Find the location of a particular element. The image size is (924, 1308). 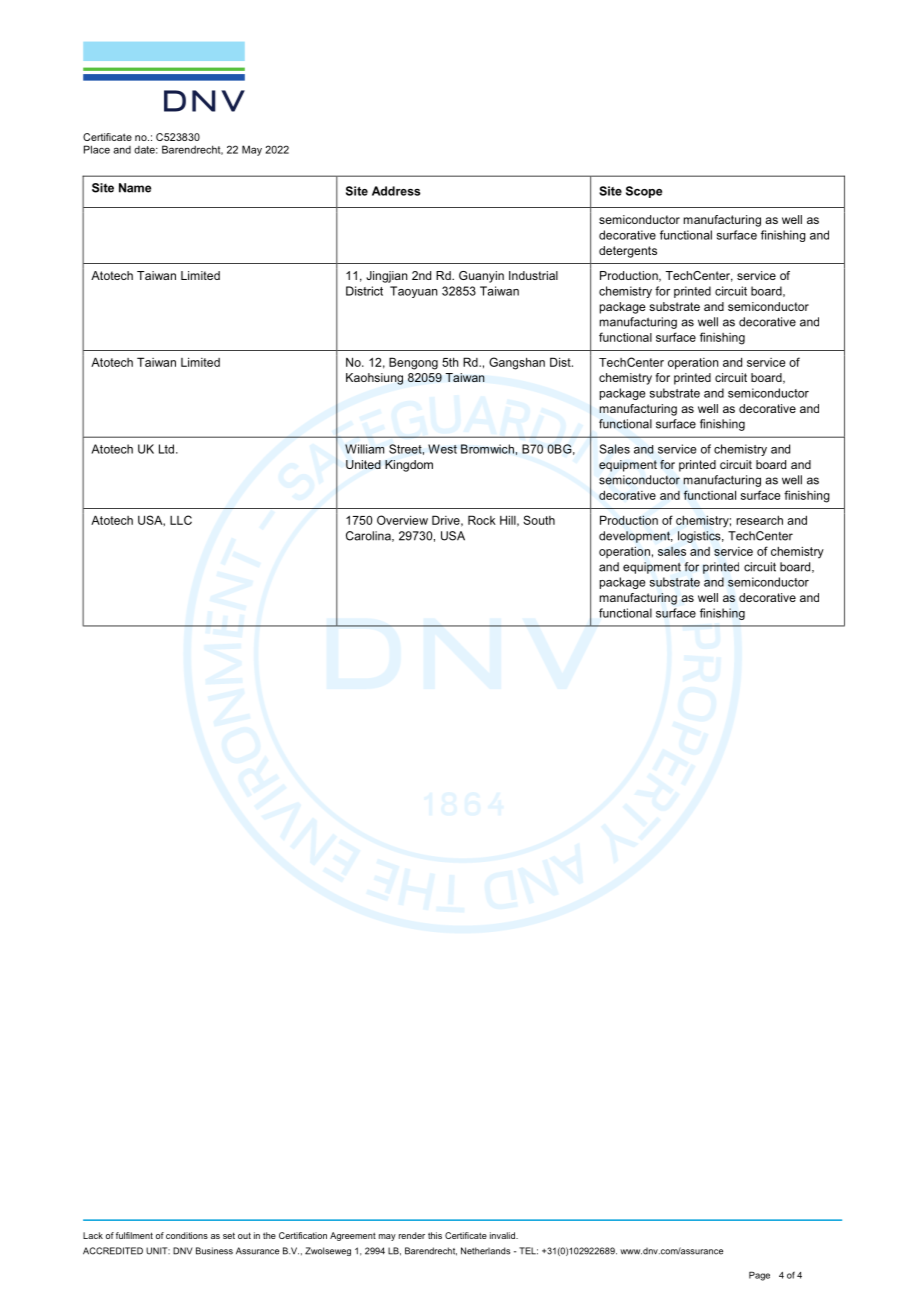

Name is located at coordinates (135, 188).
